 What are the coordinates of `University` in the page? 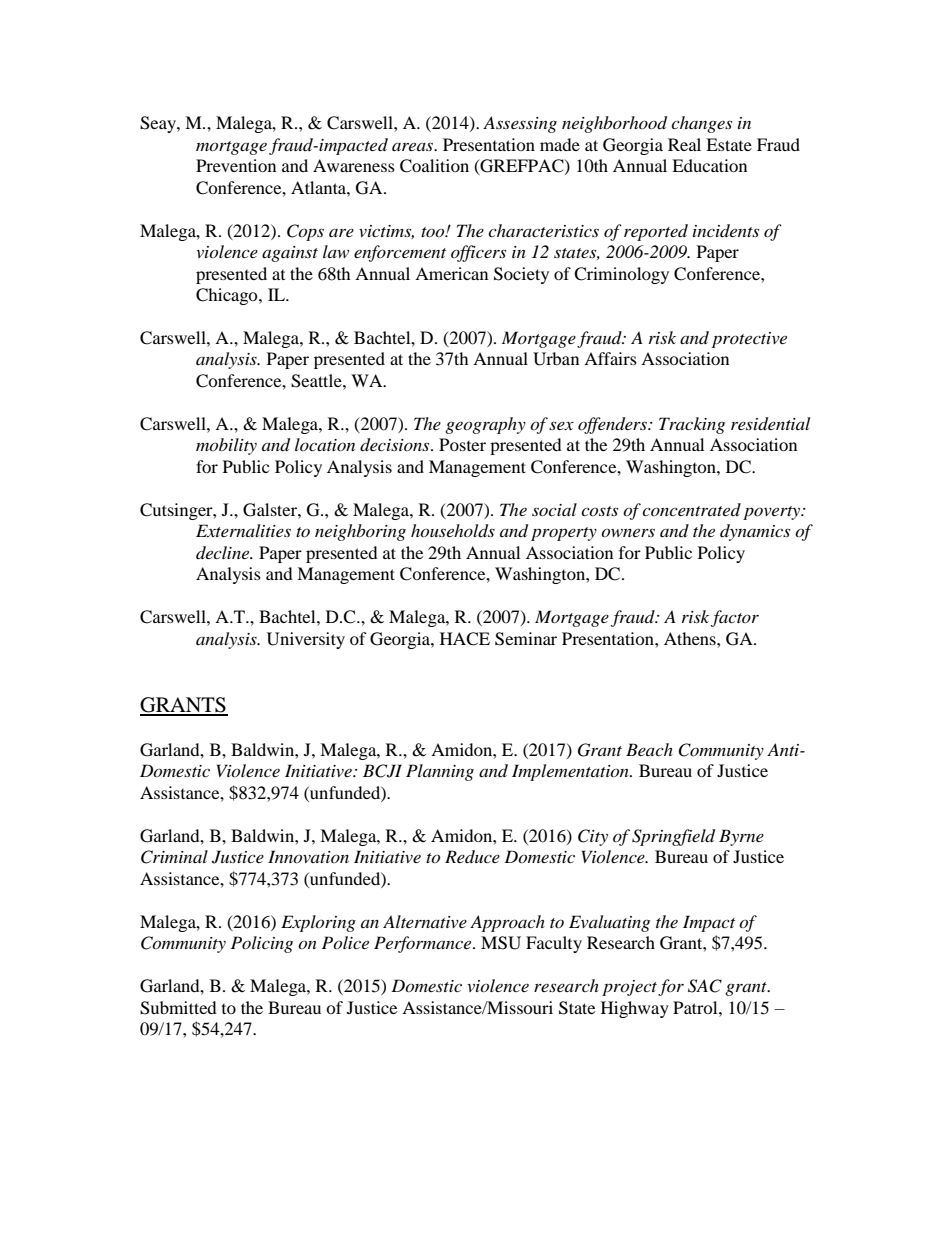 It's located at (306, 640).
